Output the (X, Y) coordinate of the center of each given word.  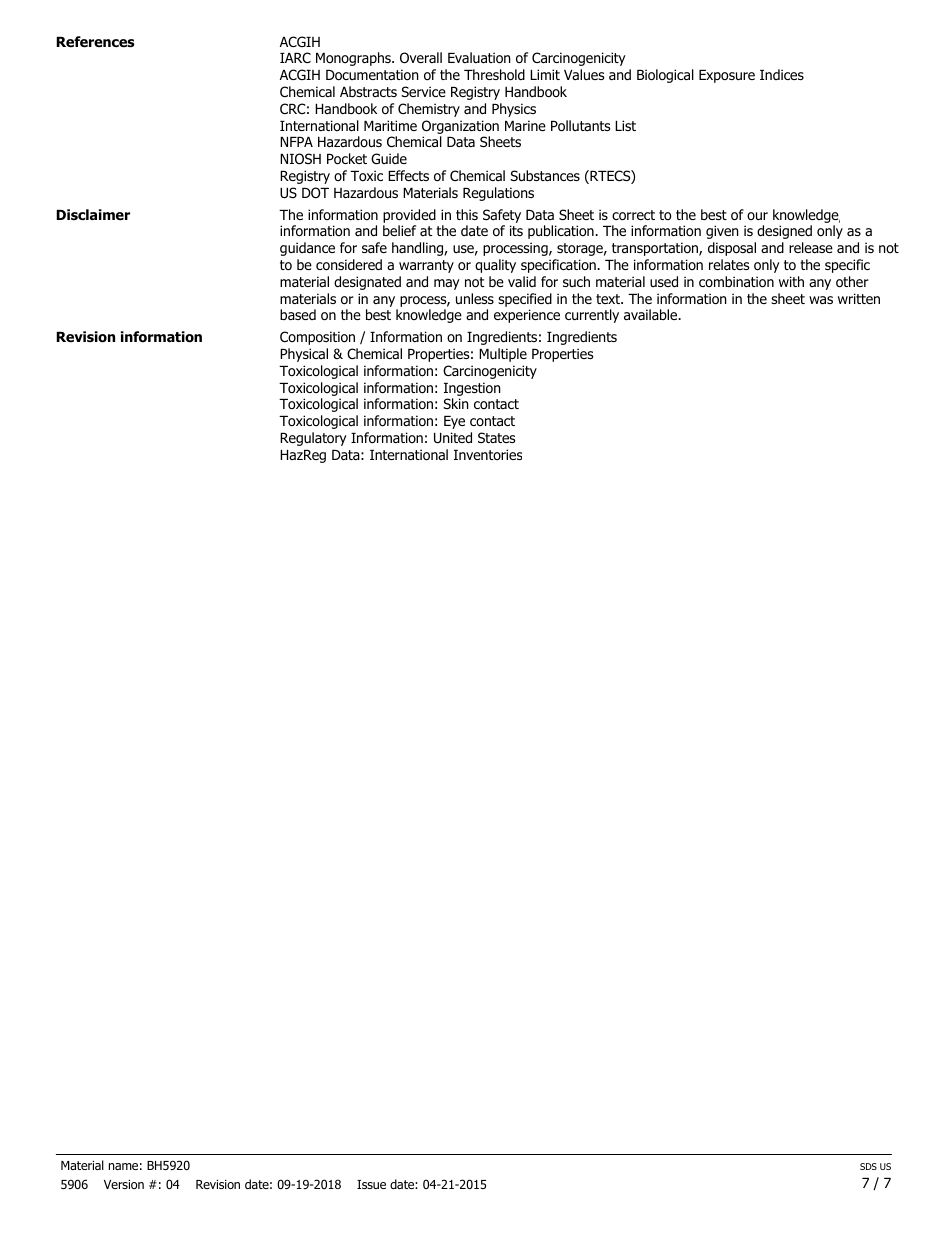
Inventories (488, 454)
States (497, 437)
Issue (371, 1184)
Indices (782, 74)
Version (124, 1184)
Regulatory (313, 439)
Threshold (494, 75)
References (95, 42)
